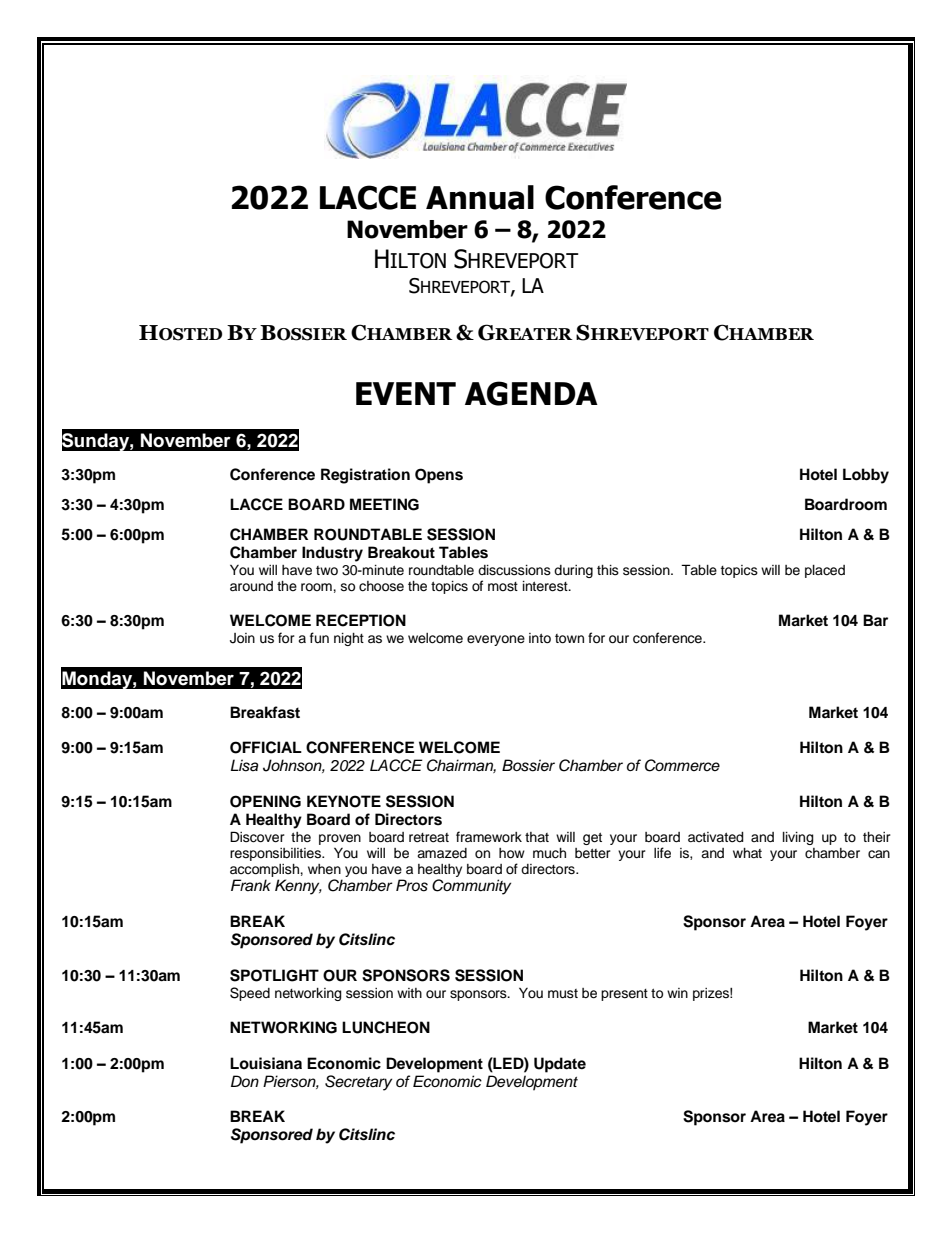  I want to click on Bar, so click(875, 620).
